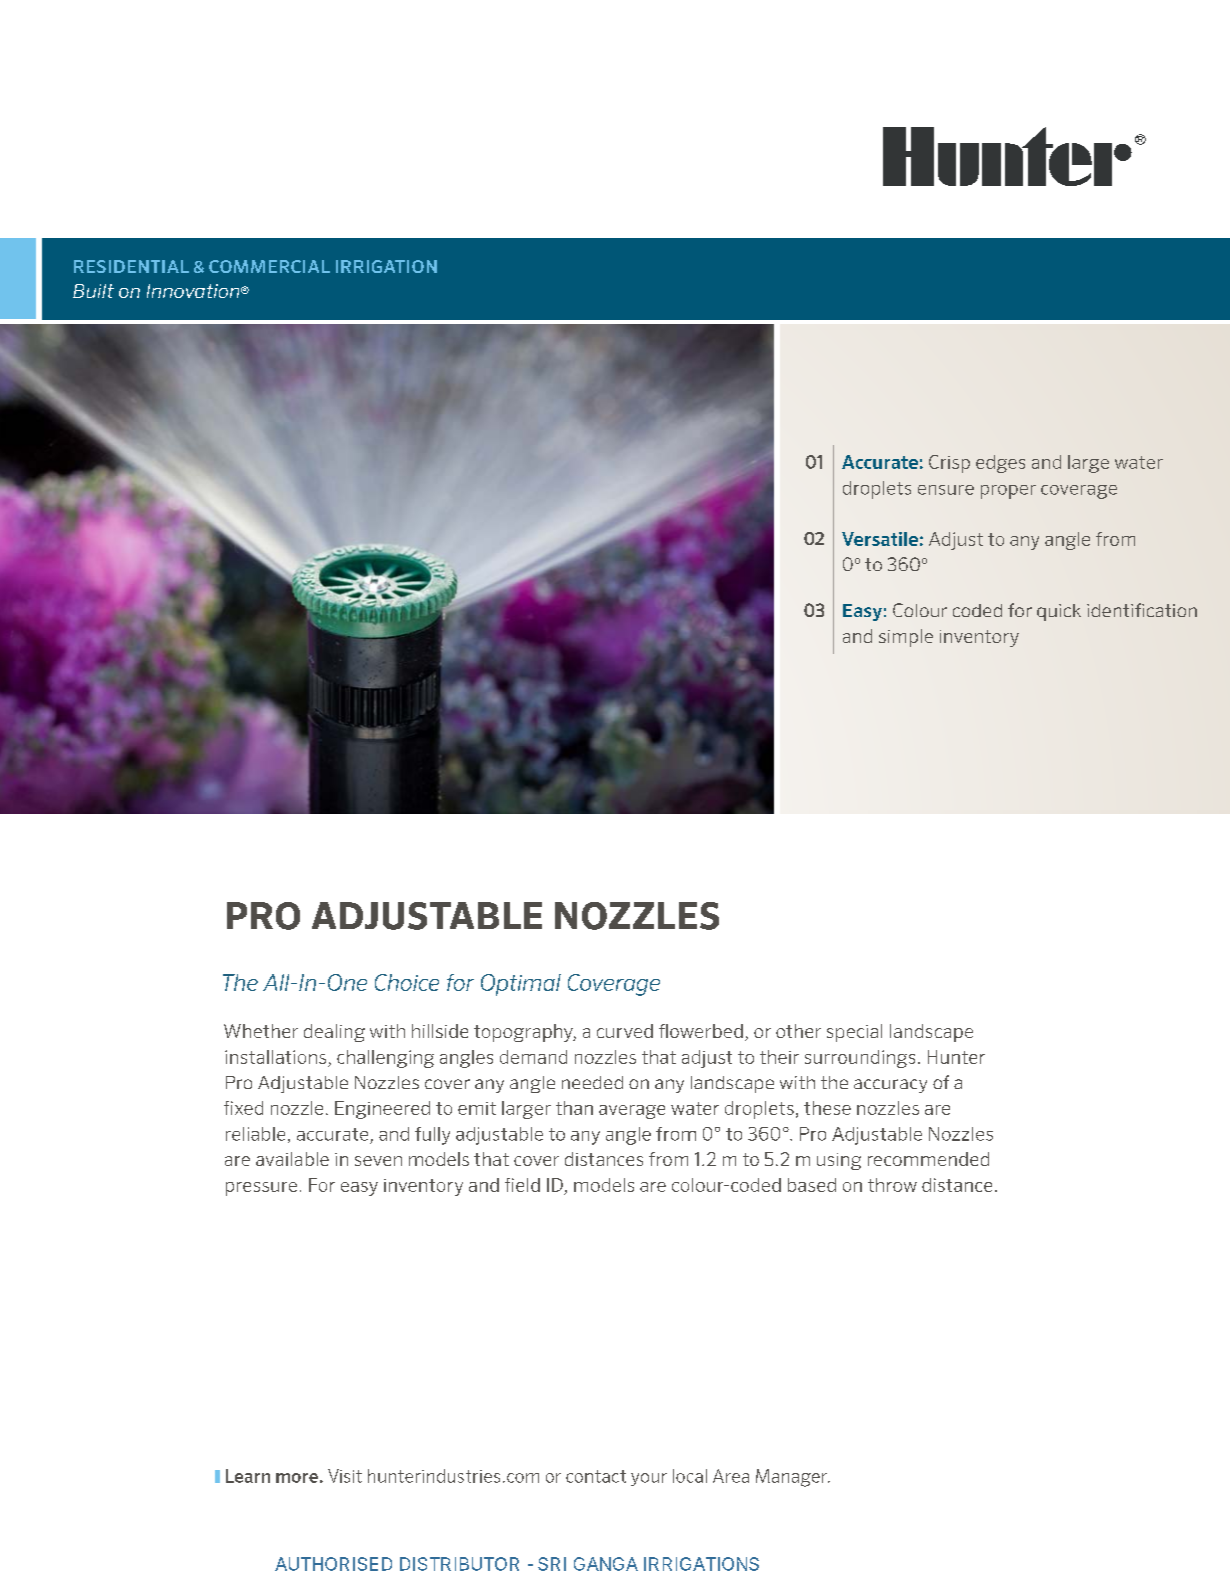  Describe the element at coordinates (1000, 464) in the screenshot. I see `edges` at that location.
